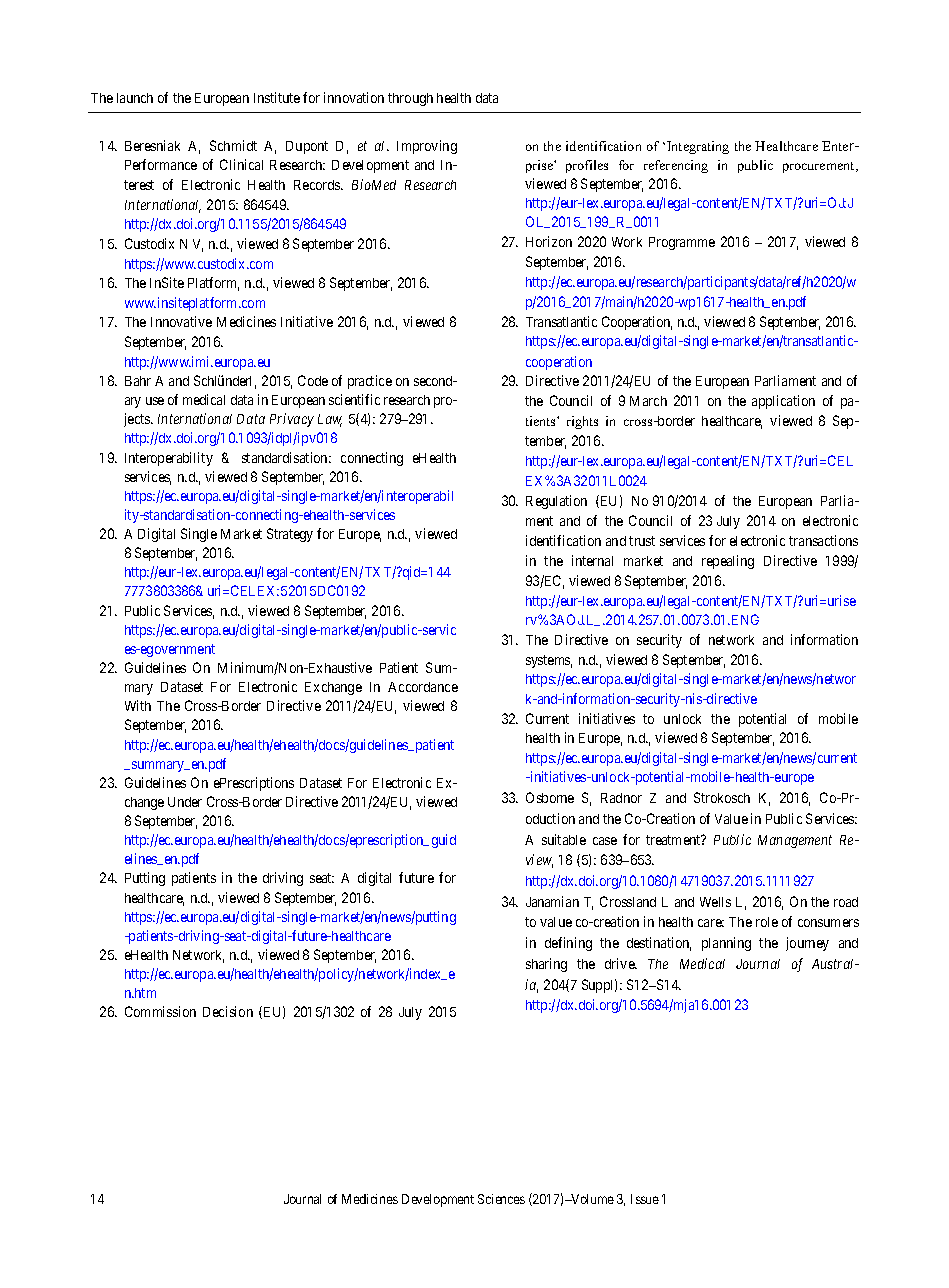  What do you see at coordinates (427, 147) in the screenshot?
I see `Improving` at bounding box center [427, 147].
